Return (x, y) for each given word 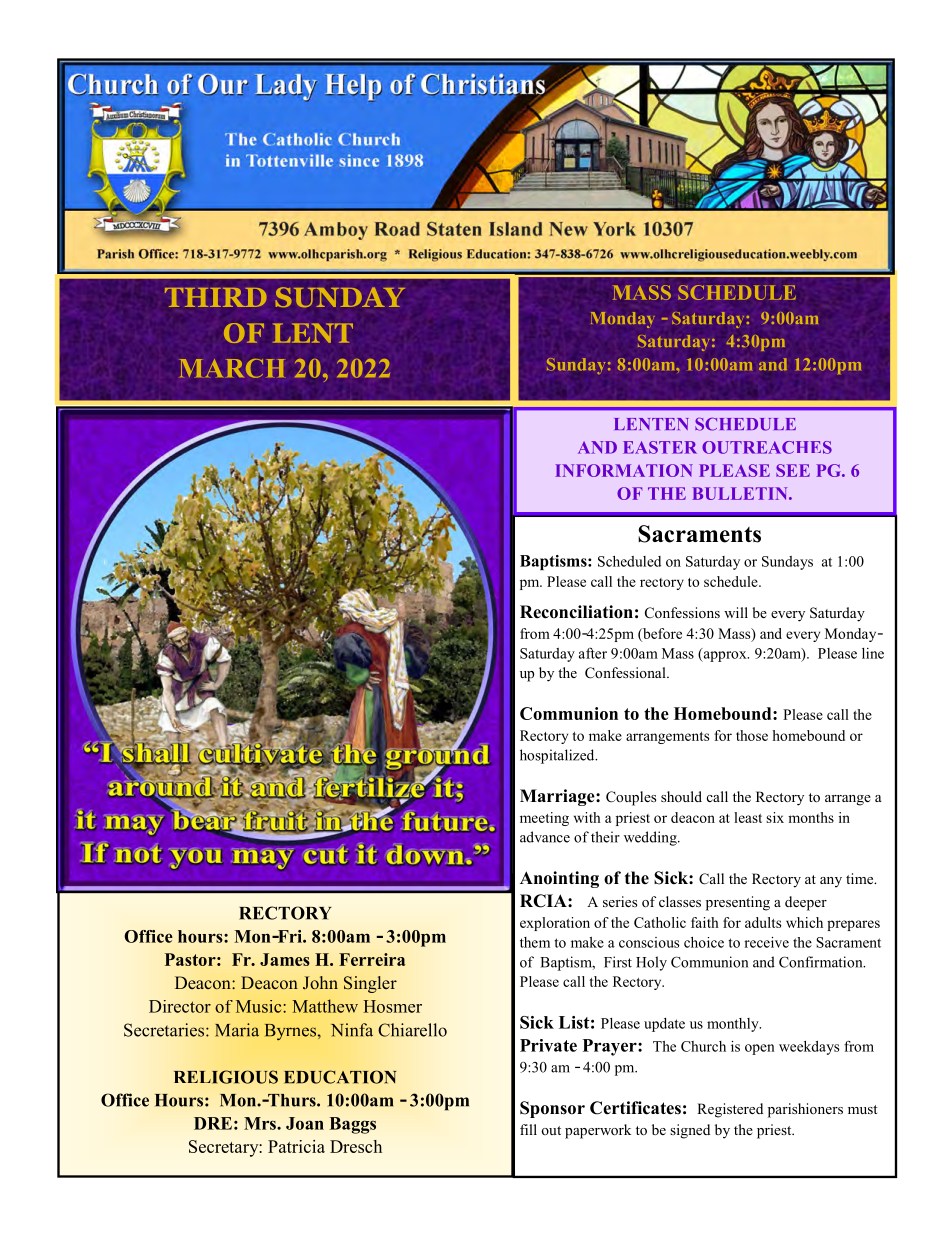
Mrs (261, 1123)
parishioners (805, 1110)
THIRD (216, 297)
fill (528, 1129)
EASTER (660, 447)
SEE (793, 470)
